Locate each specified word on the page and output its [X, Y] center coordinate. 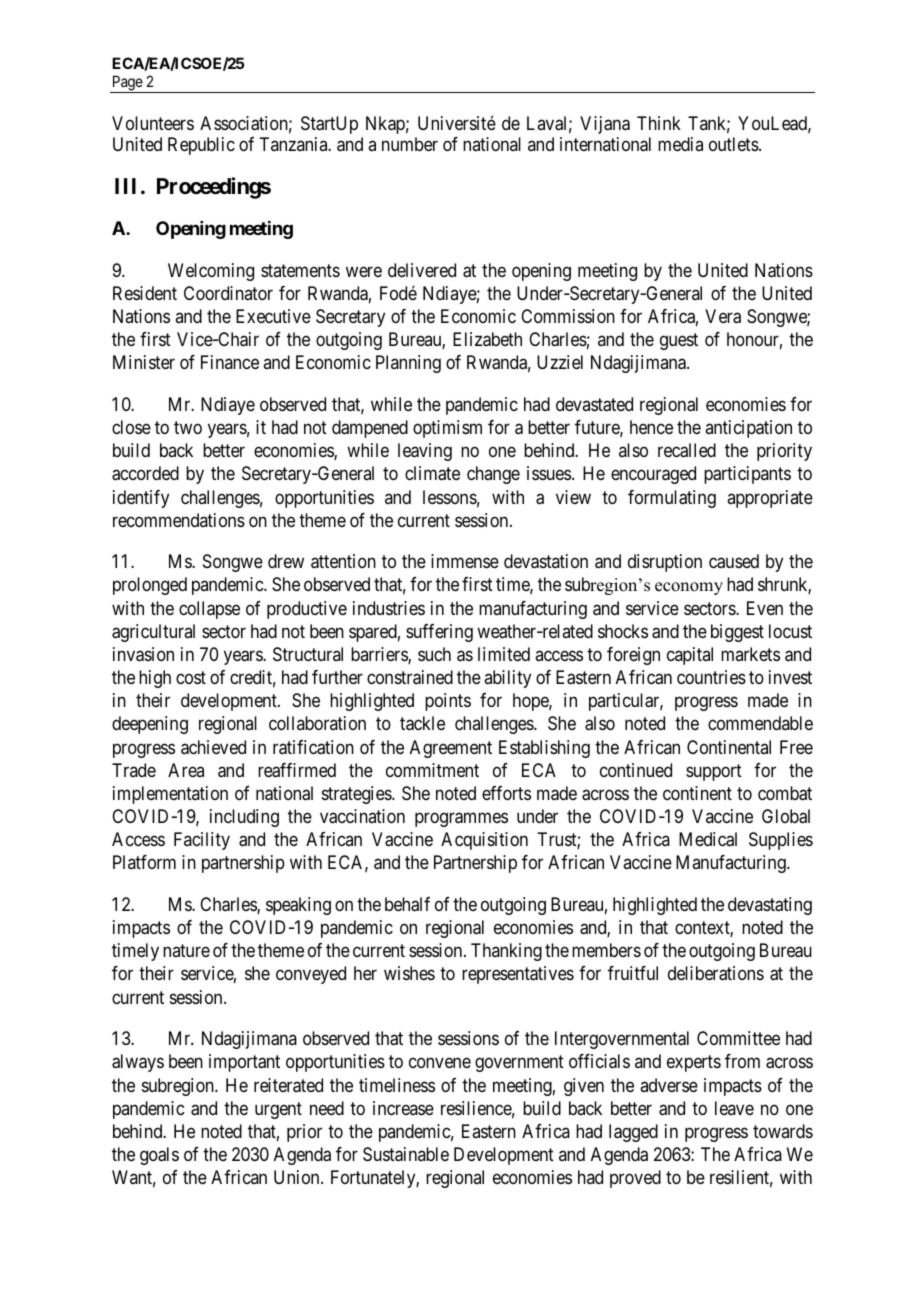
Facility [202, 841]
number [410, 144]
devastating [770, 906]
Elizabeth [487, 339]
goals [159, 1156]
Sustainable [406, 1154]
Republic [201, 146]
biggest [737, 633]
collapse [209, 610]
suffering [439, 633]
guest [679, 341]
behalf [407, 904]
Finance [230, 362]
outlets [734, 144]
